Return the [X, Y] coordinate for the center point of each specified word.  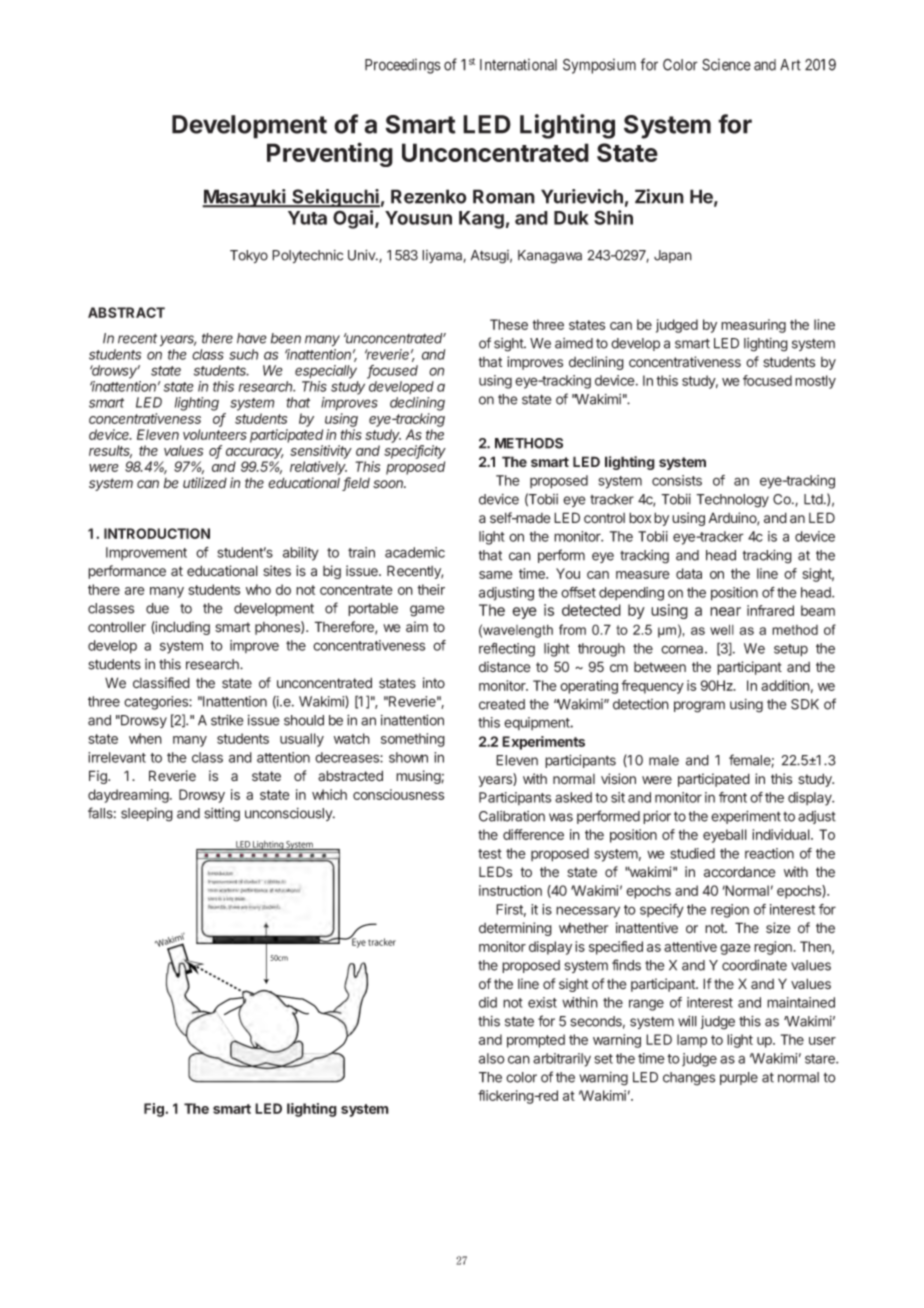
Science [726, 64]
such [243, 354]
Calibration [512, 816]
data [689, 573]
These [509, 324]
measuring [753, 326]
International [518, 64]
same [496, 575]
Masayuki [245, 198]
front [733, 797]
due [157, 608]
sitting [222, 815]
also [492, 1058]
